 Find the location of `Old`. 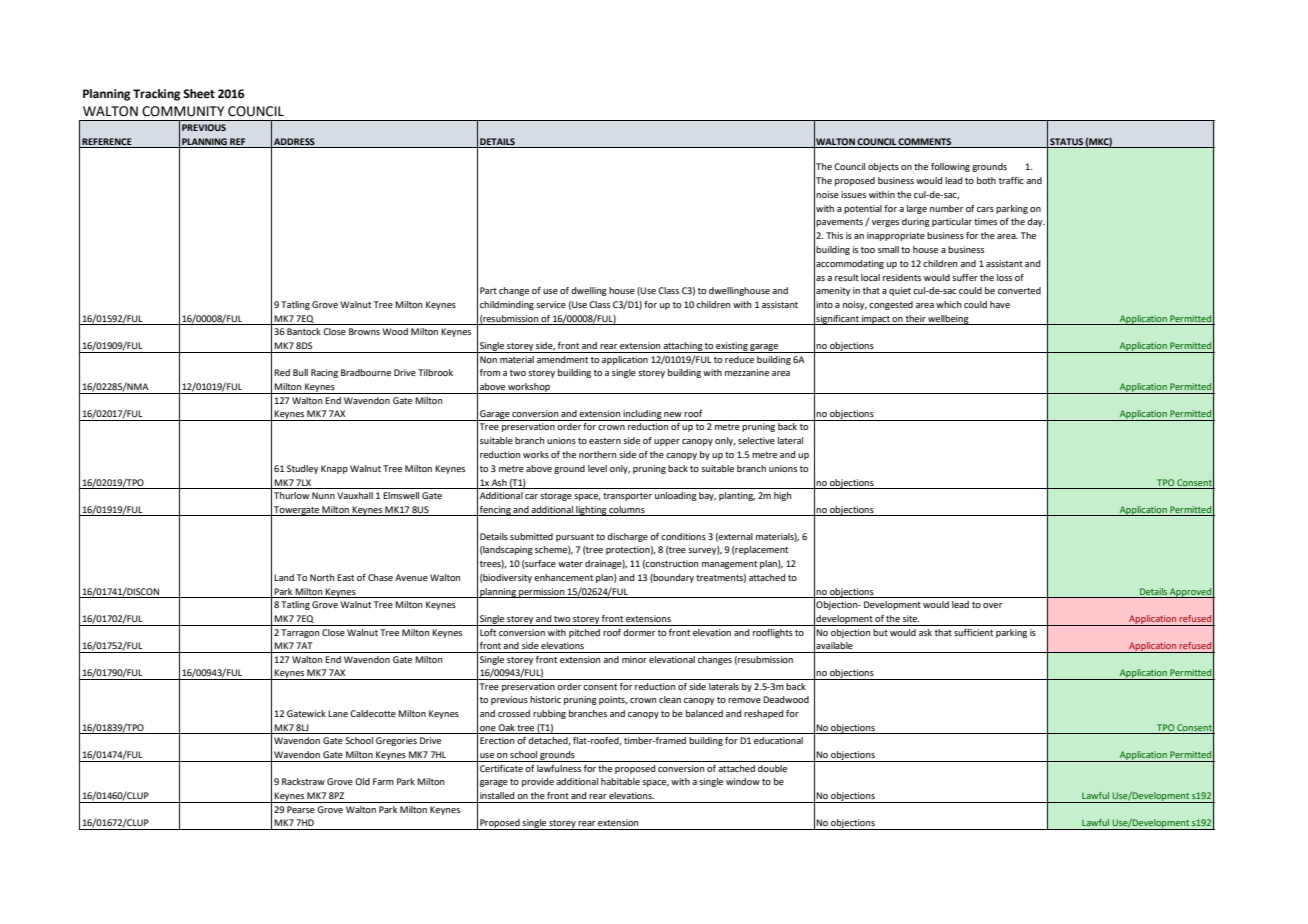

Old is located at coordinates (362, 781).
